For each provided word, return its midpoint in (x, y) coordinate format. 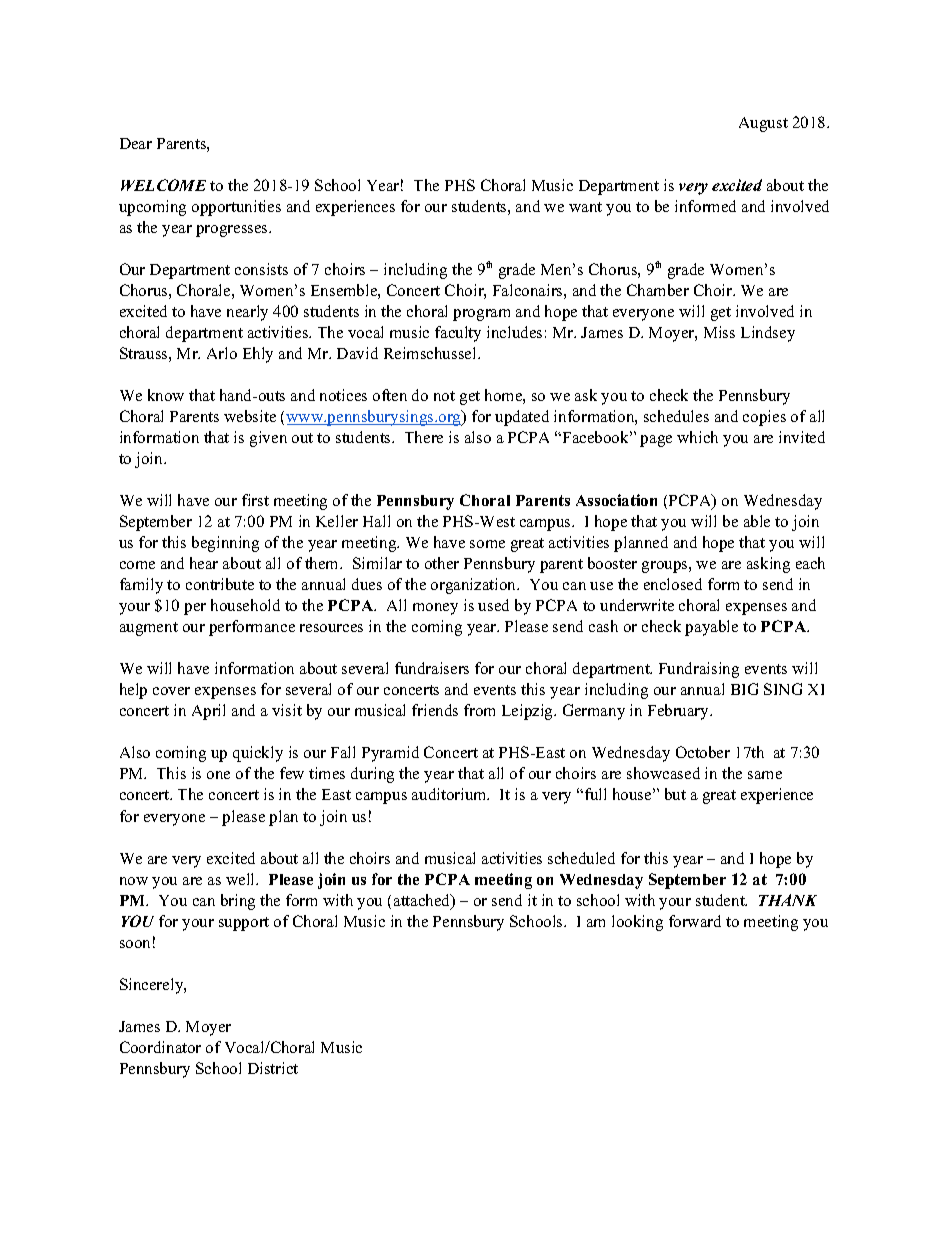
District (273, 1068)
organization (475, 586)
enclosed (673, 584)
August (763, 124)
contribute (220, 584)
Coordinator (160, 1047)
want (585, 207)
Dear (136, 143)
